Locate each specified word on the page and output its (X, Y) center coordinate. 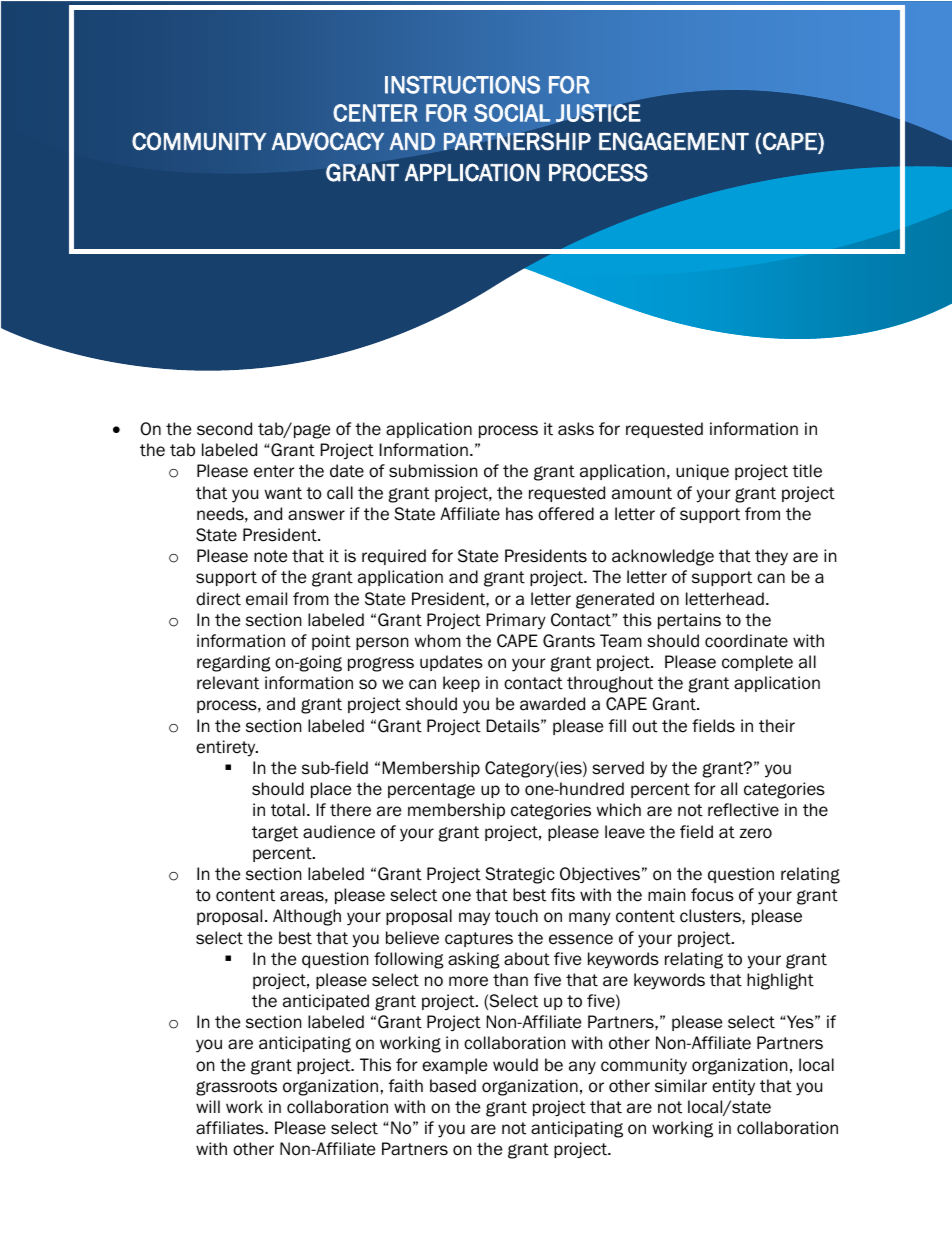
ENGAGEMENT (674, 141)
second (224, 429)
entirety (227, 748)
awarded (552, 704)
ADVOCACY (328, 141)
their (777, 726)
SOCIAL (512, 113)
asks (576, 429)
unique (702, 472)
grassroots (236, 1088)
